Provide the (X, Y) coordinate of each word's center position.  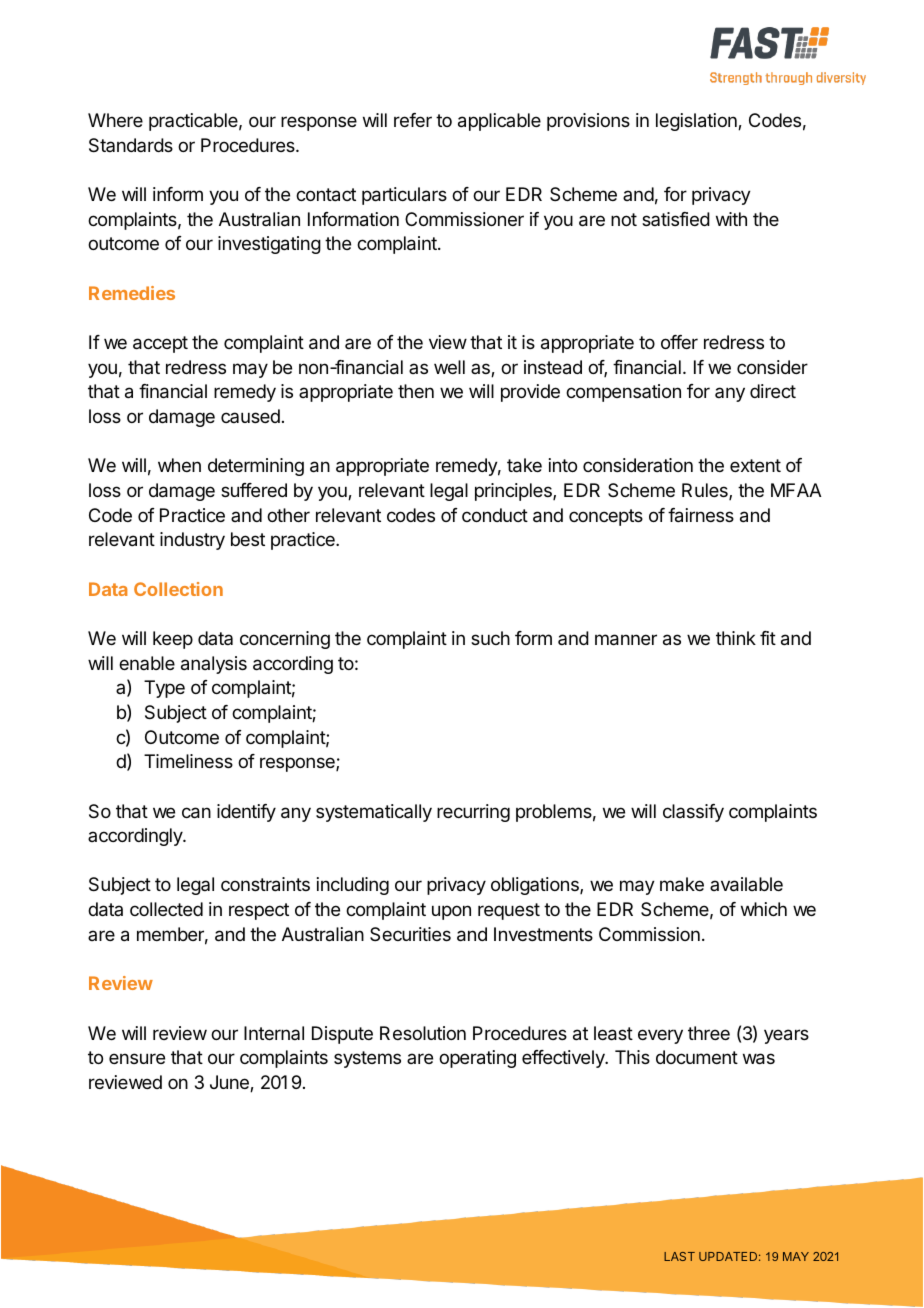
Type (164, 689)
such (490, 638)
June (230, 1083)
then (416, 391)
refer (413, 120)
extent (755, 465)
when (179, 465)
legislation (697, 122)
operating (477, 1059)
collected (166, 909)
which (764, 909)
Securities (410, 934)
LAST (679, 1256)
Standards (131, 145)
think (736, 638)
